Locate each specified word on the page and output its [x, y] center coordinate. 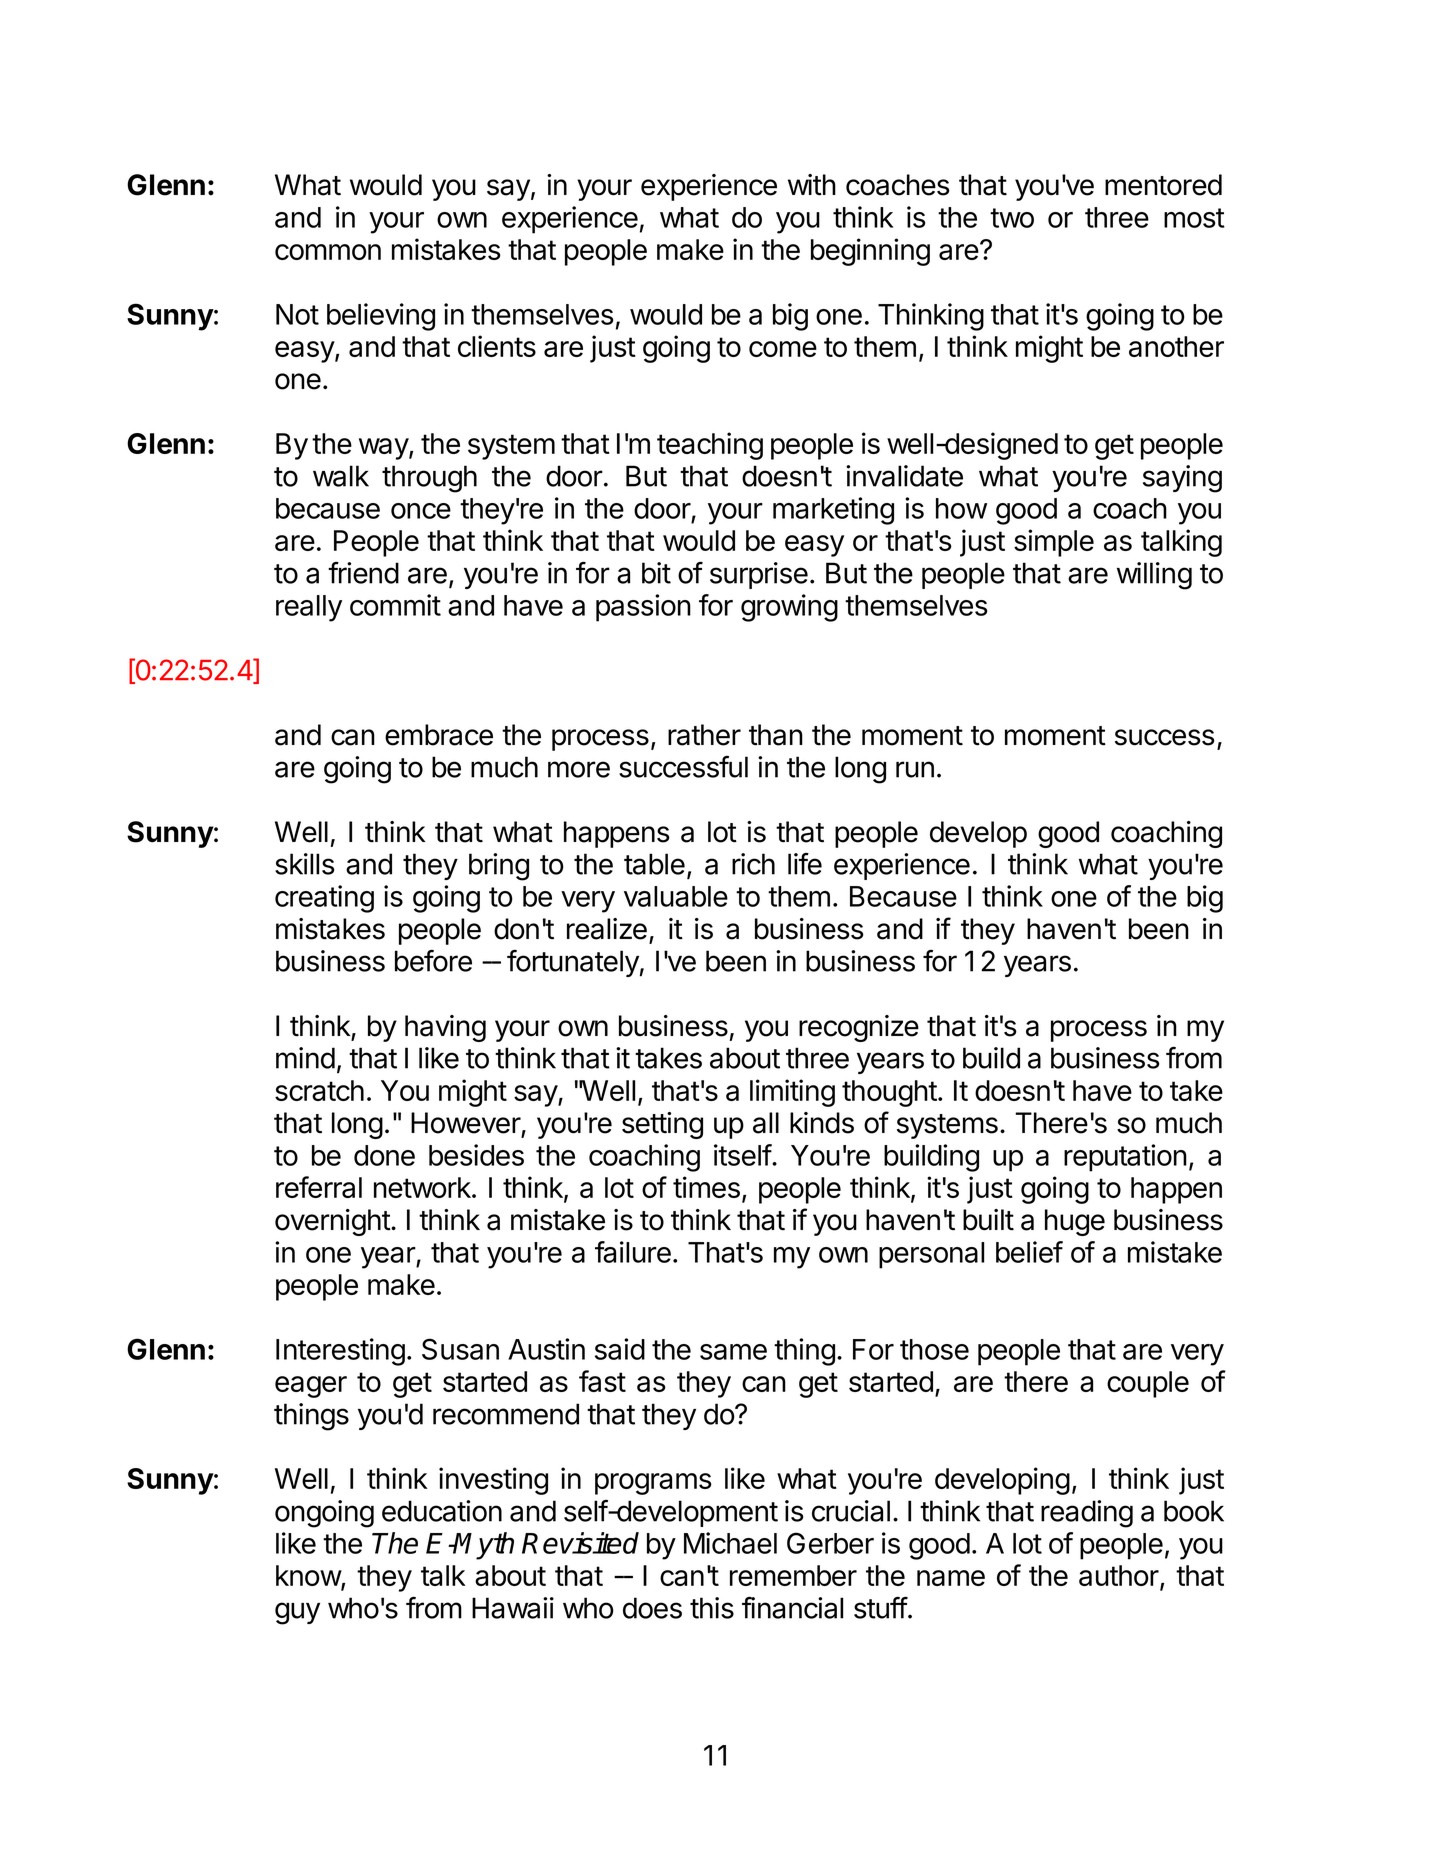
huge [1075, 1222]
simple [1054, 543]
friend [363, 573]
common [328, 252]
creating [324, 899]
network [423, 1187]
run [915, 769]
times [706, 1187]
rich [753, 864]
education [442, 1511]
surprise [759, 575]
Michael [730, 1543]
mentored [1163, 185]
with [812, 185]
